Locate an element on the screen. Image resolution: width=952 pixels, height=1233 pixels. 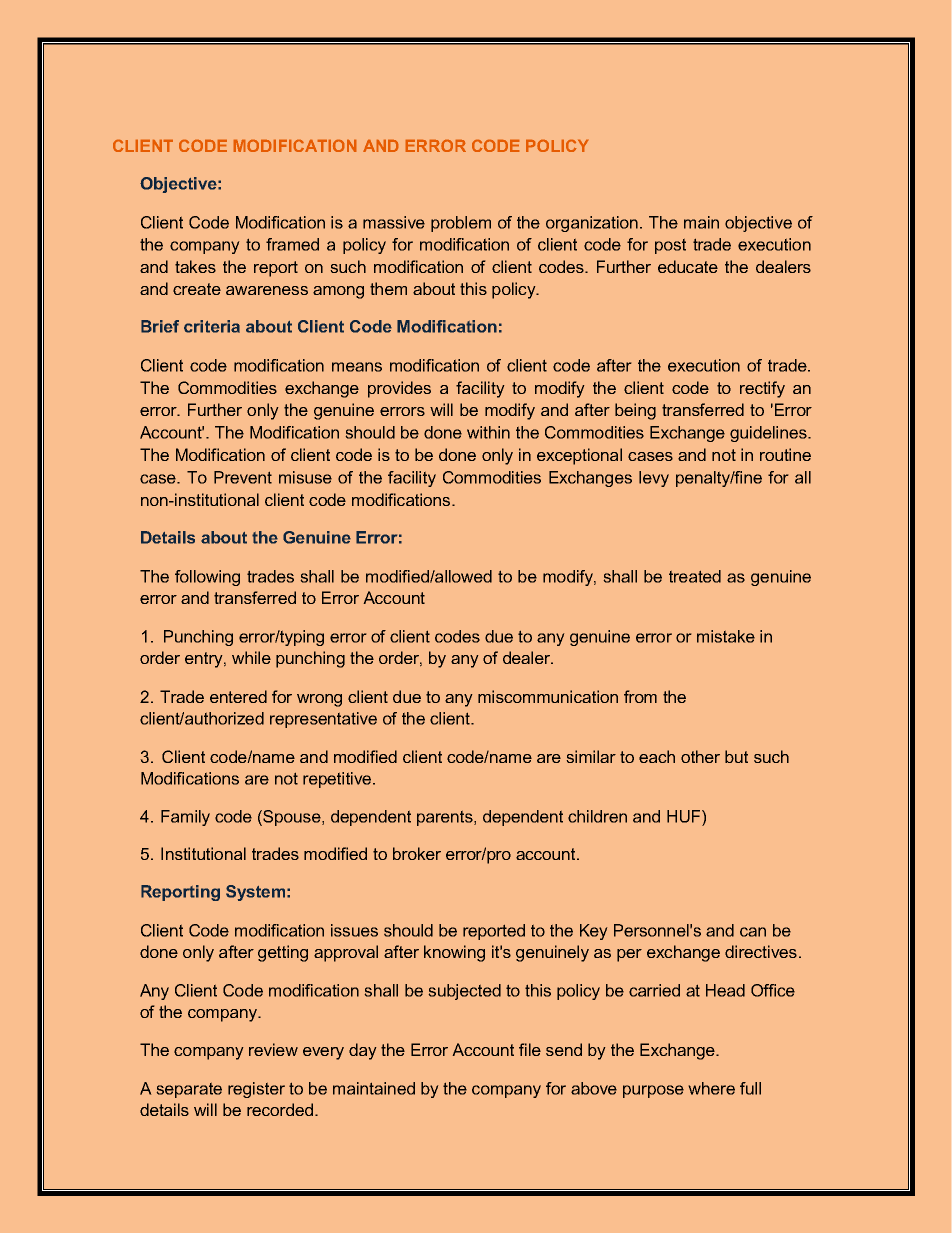
levy is located at coordinates (654, 479).
